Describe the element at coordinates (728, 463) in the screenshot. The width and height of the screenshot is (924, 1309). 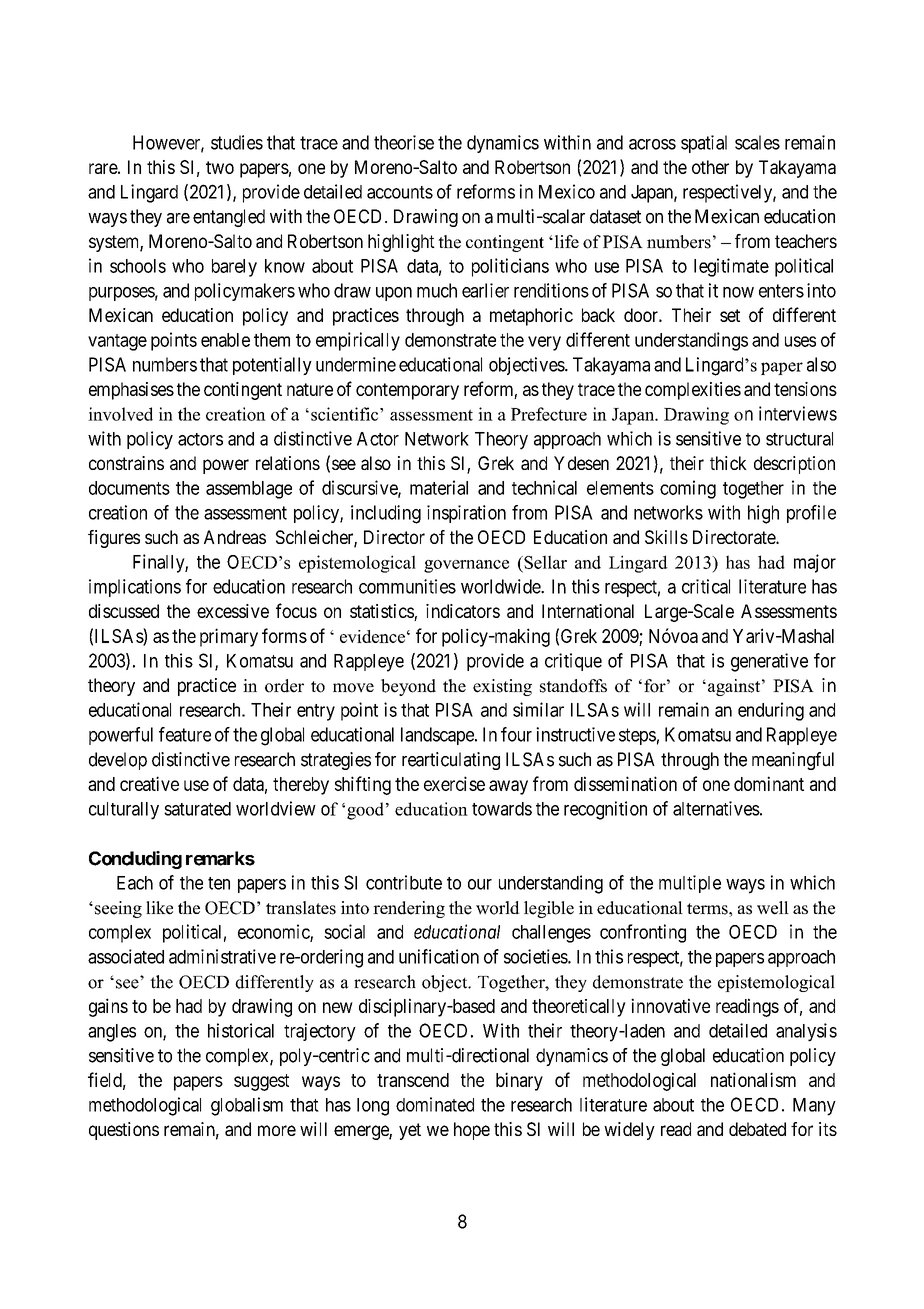
I see `thick` at that location.
